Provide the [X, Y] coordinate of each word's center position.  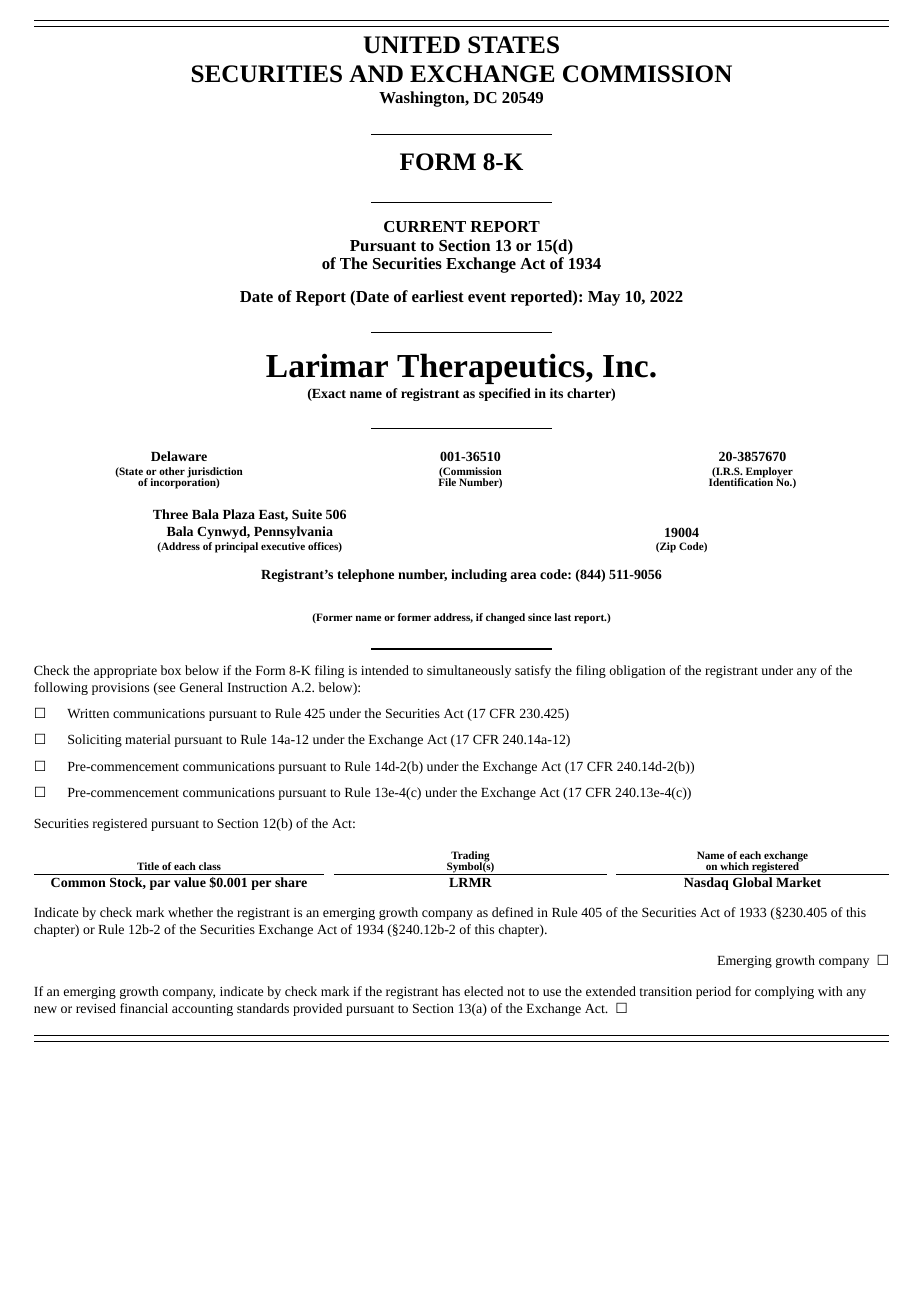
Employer [770, 473]
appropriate [125, 672]
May [604, 298]
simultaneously [469, 671]
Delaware [179, 456]
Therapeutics [492, 368]
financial [144, 1008]
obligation [637, 671]
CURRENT [425, 226]
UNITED [412, 45]
